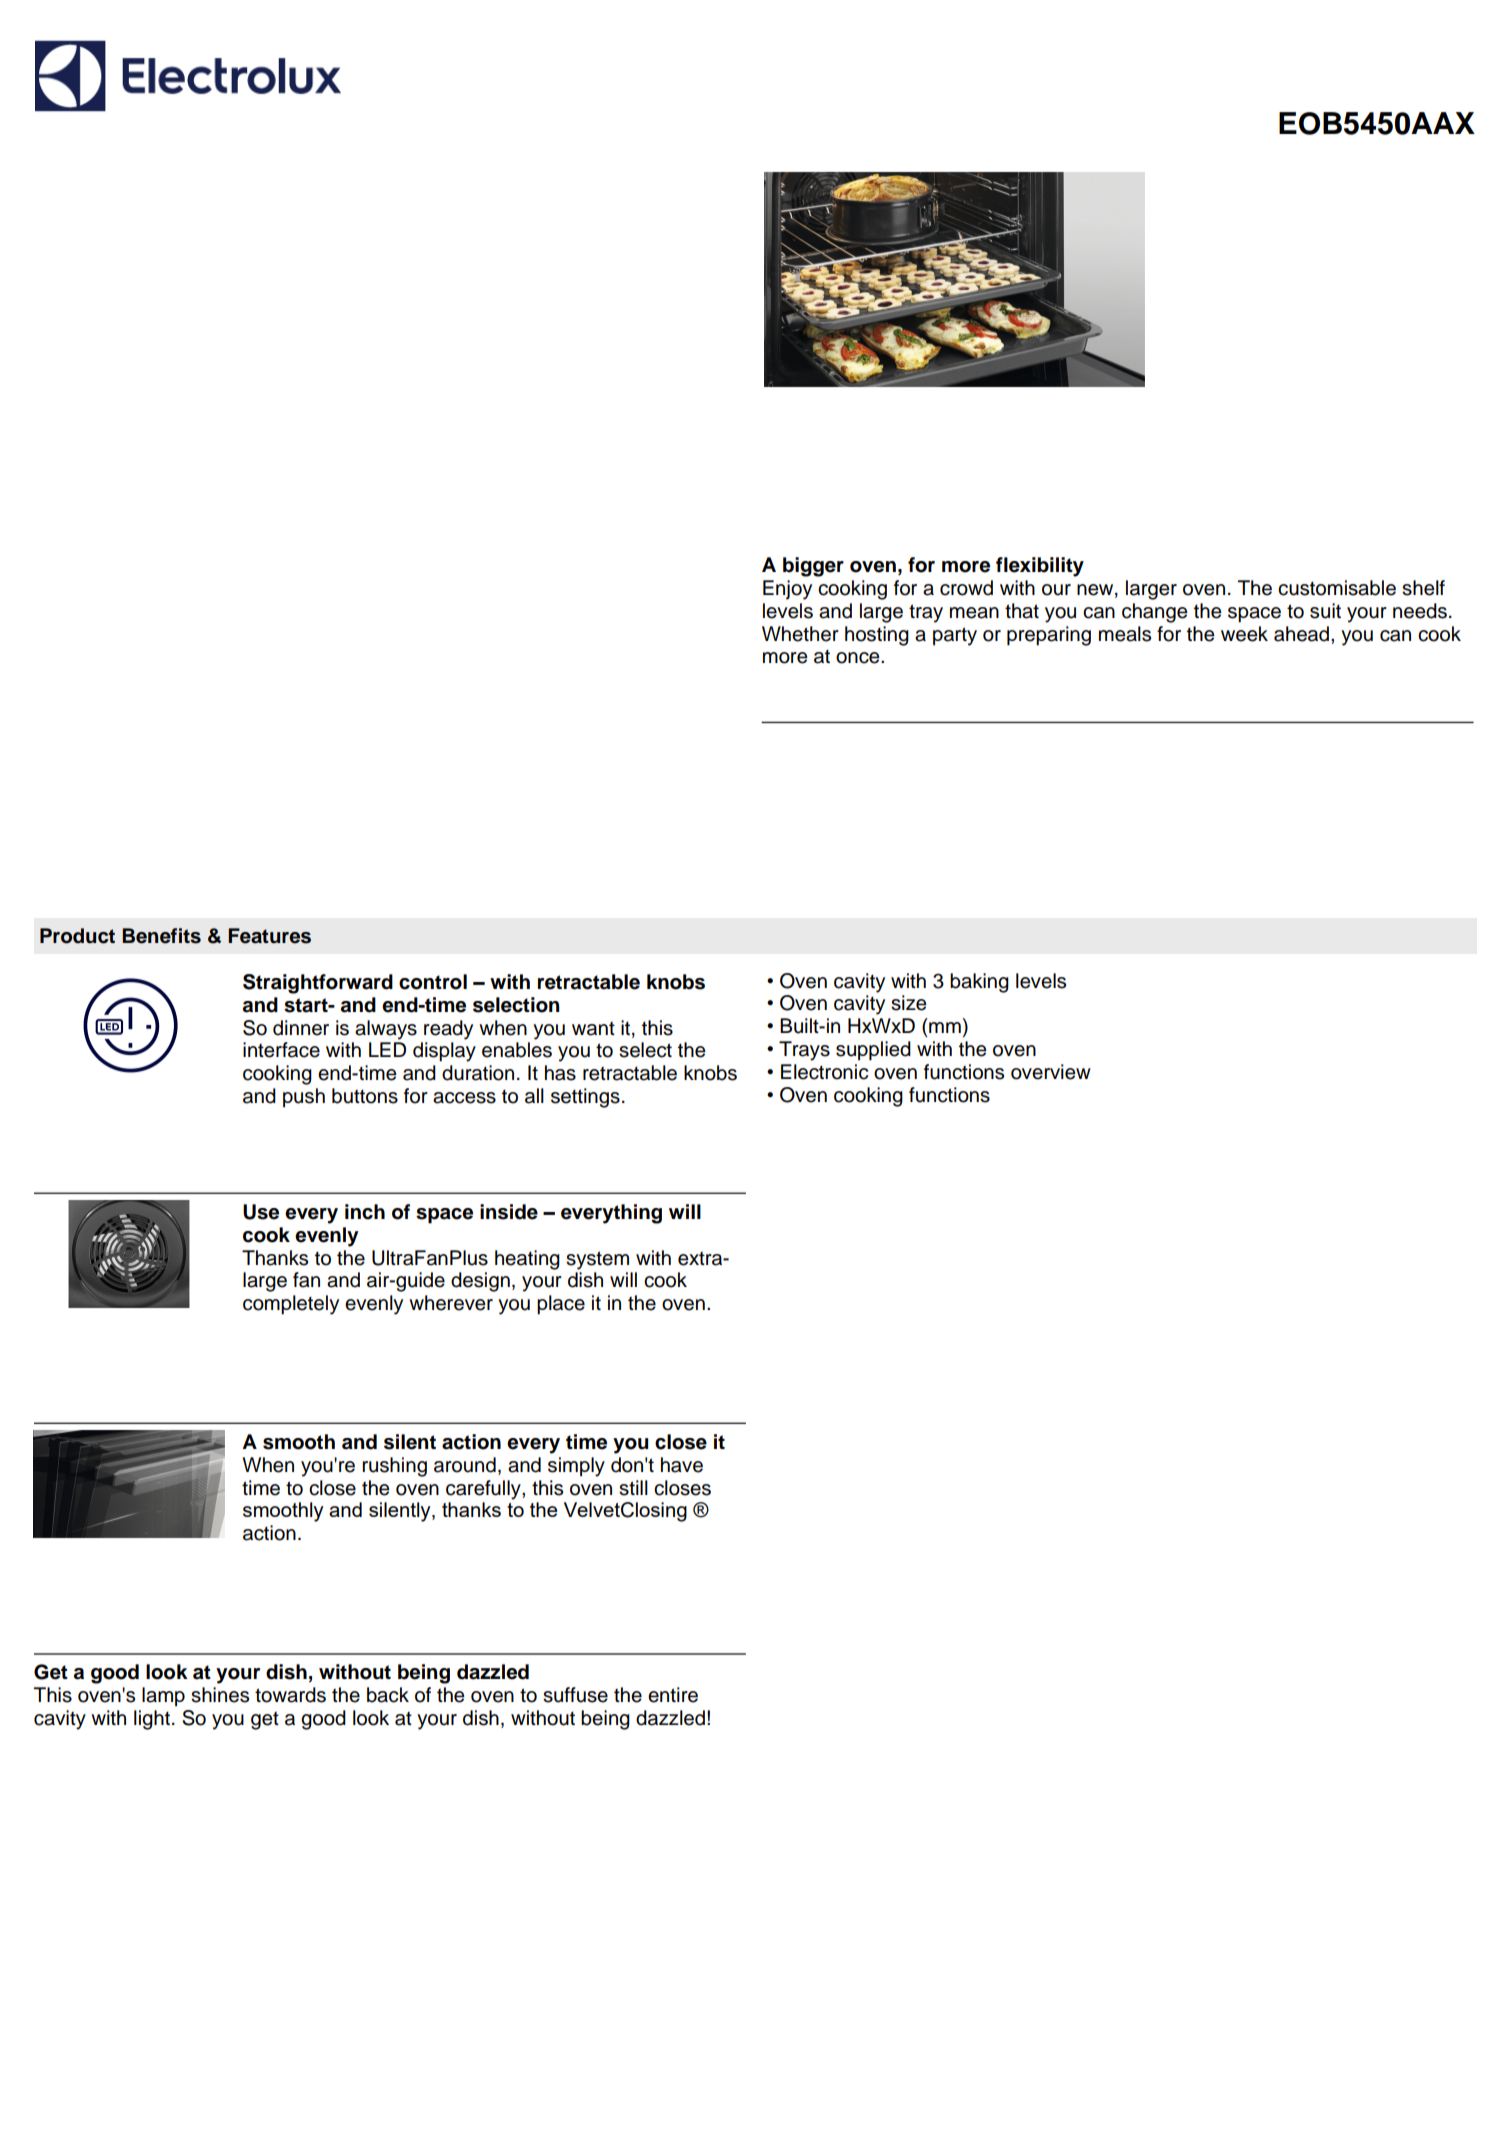  I want to click on Enjoy, so click(787, 590).
